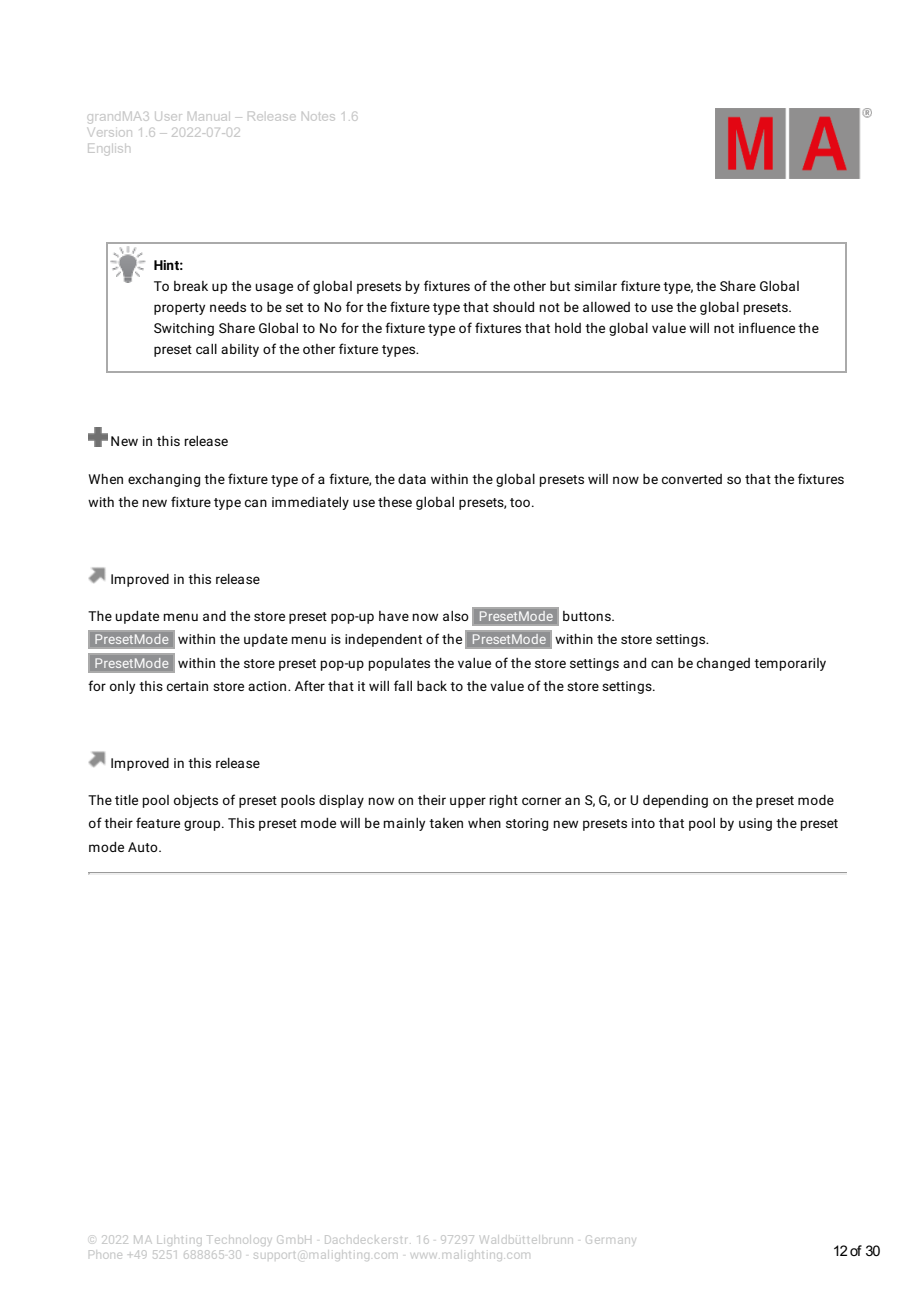 This image has height=1308, width=924. Describe the element at coordinates (164, 480) in the image. I see `exchanging` at that location.
